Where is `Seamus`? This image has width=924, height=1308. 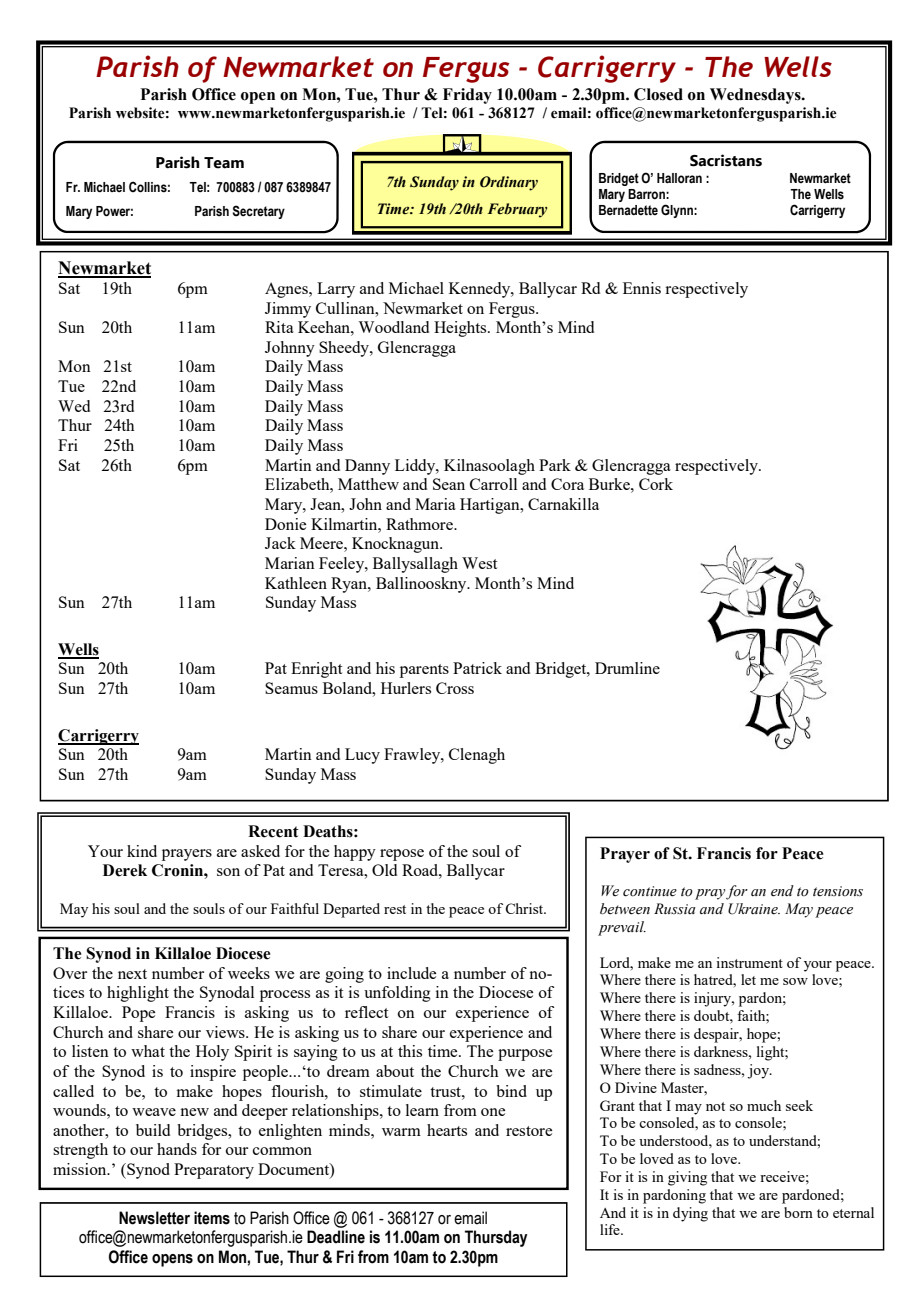
Seamus is located at coordinates (291, 688).
